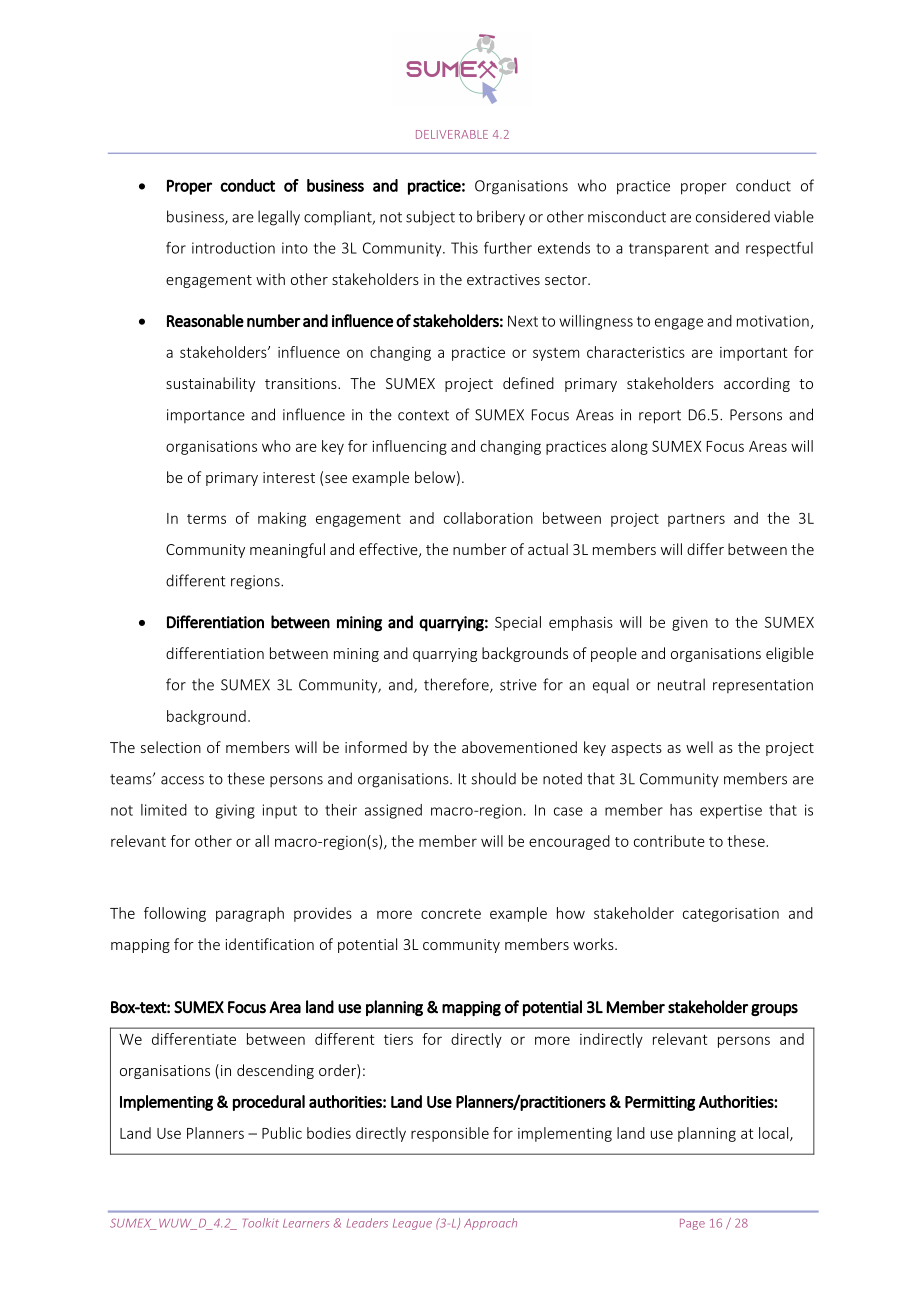 This screenshot has width=924, height=1308. What do you see at coordinates (518, 623) in the screenshot?
I see `Special` at bounding box center [518, 623].
